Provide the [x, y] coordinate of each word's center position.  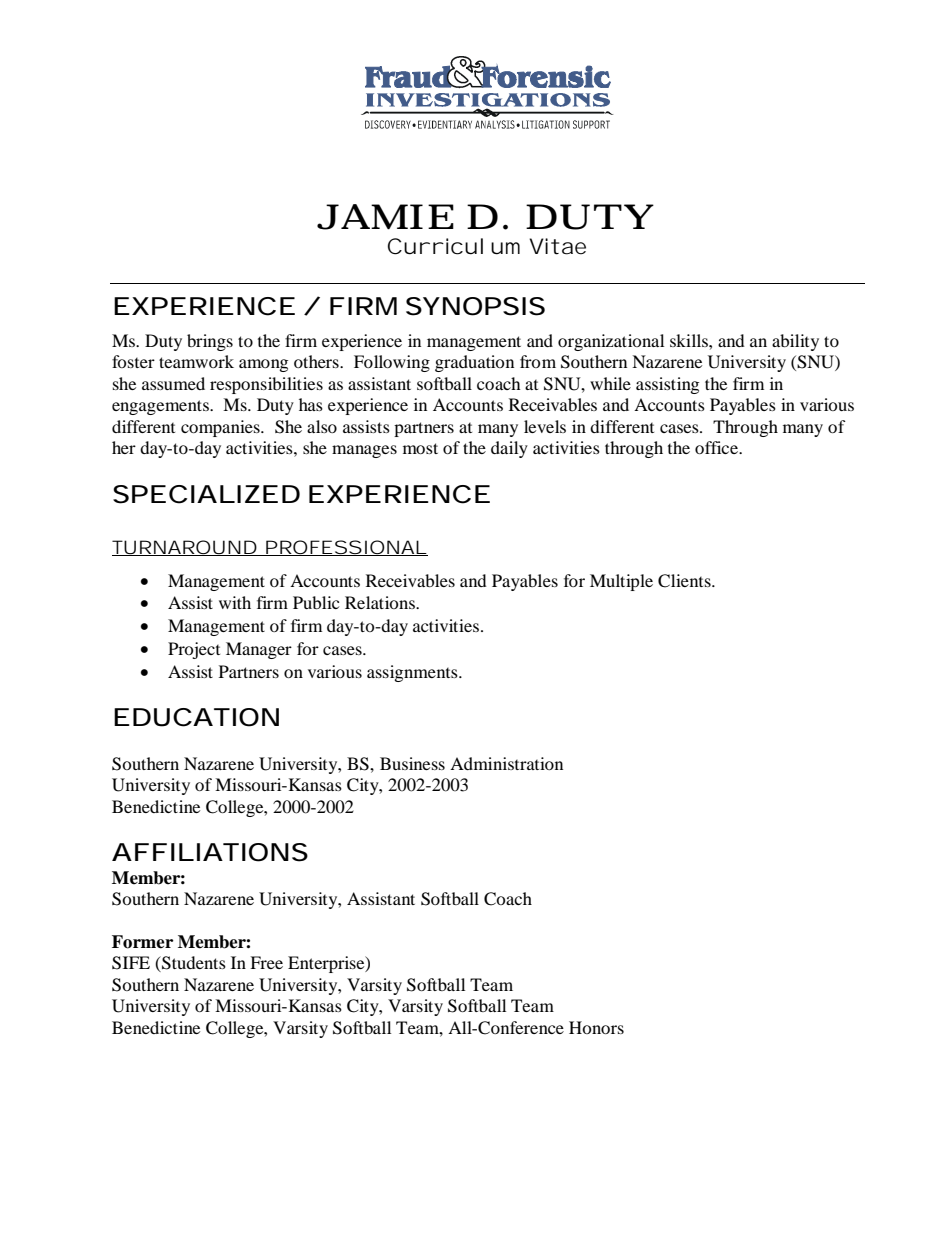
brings [210, 342]
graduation [474, 363]
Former [142, 942]
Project [194, 650]
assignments [413, 673]
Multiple [621, 582]
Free [266, 962]
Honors [596, 1027]
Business [412, 763]
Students [193, 964]
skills [690, 340]
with [235, 602]
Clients [685, 581]
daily [509, 449]
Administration [506, 763]
